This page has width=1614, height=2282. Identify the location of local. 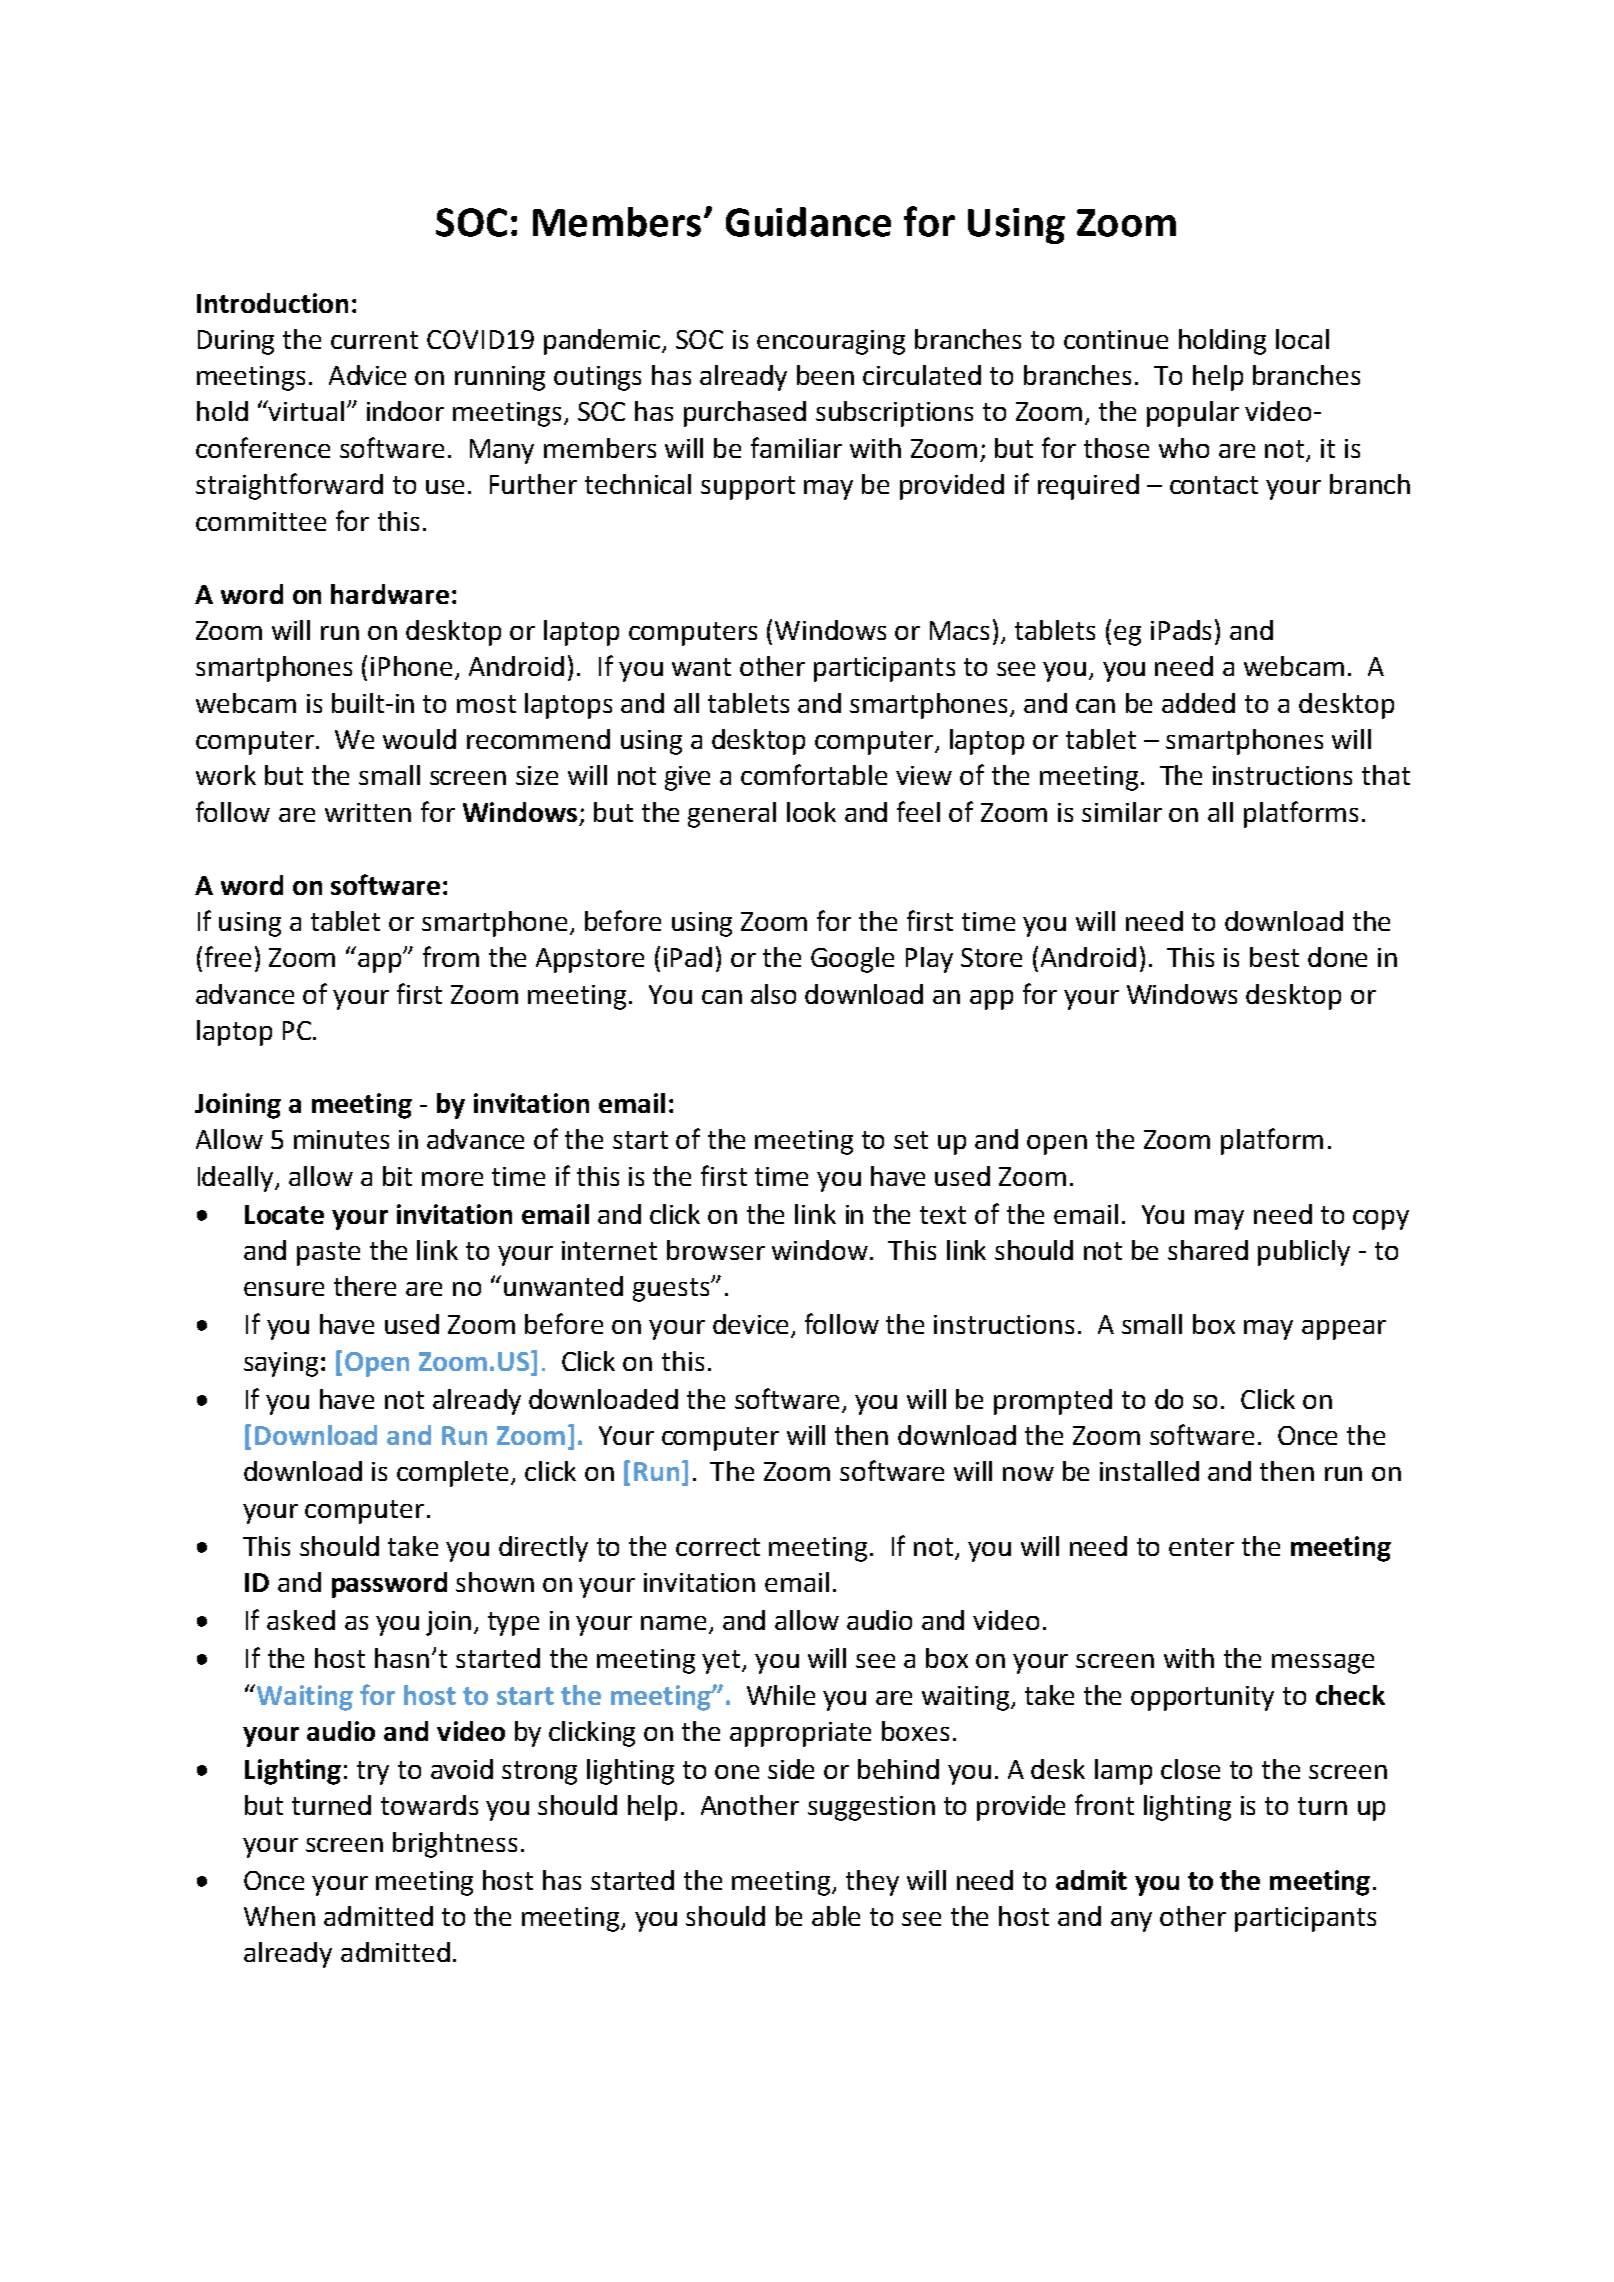
(1302, 339).
